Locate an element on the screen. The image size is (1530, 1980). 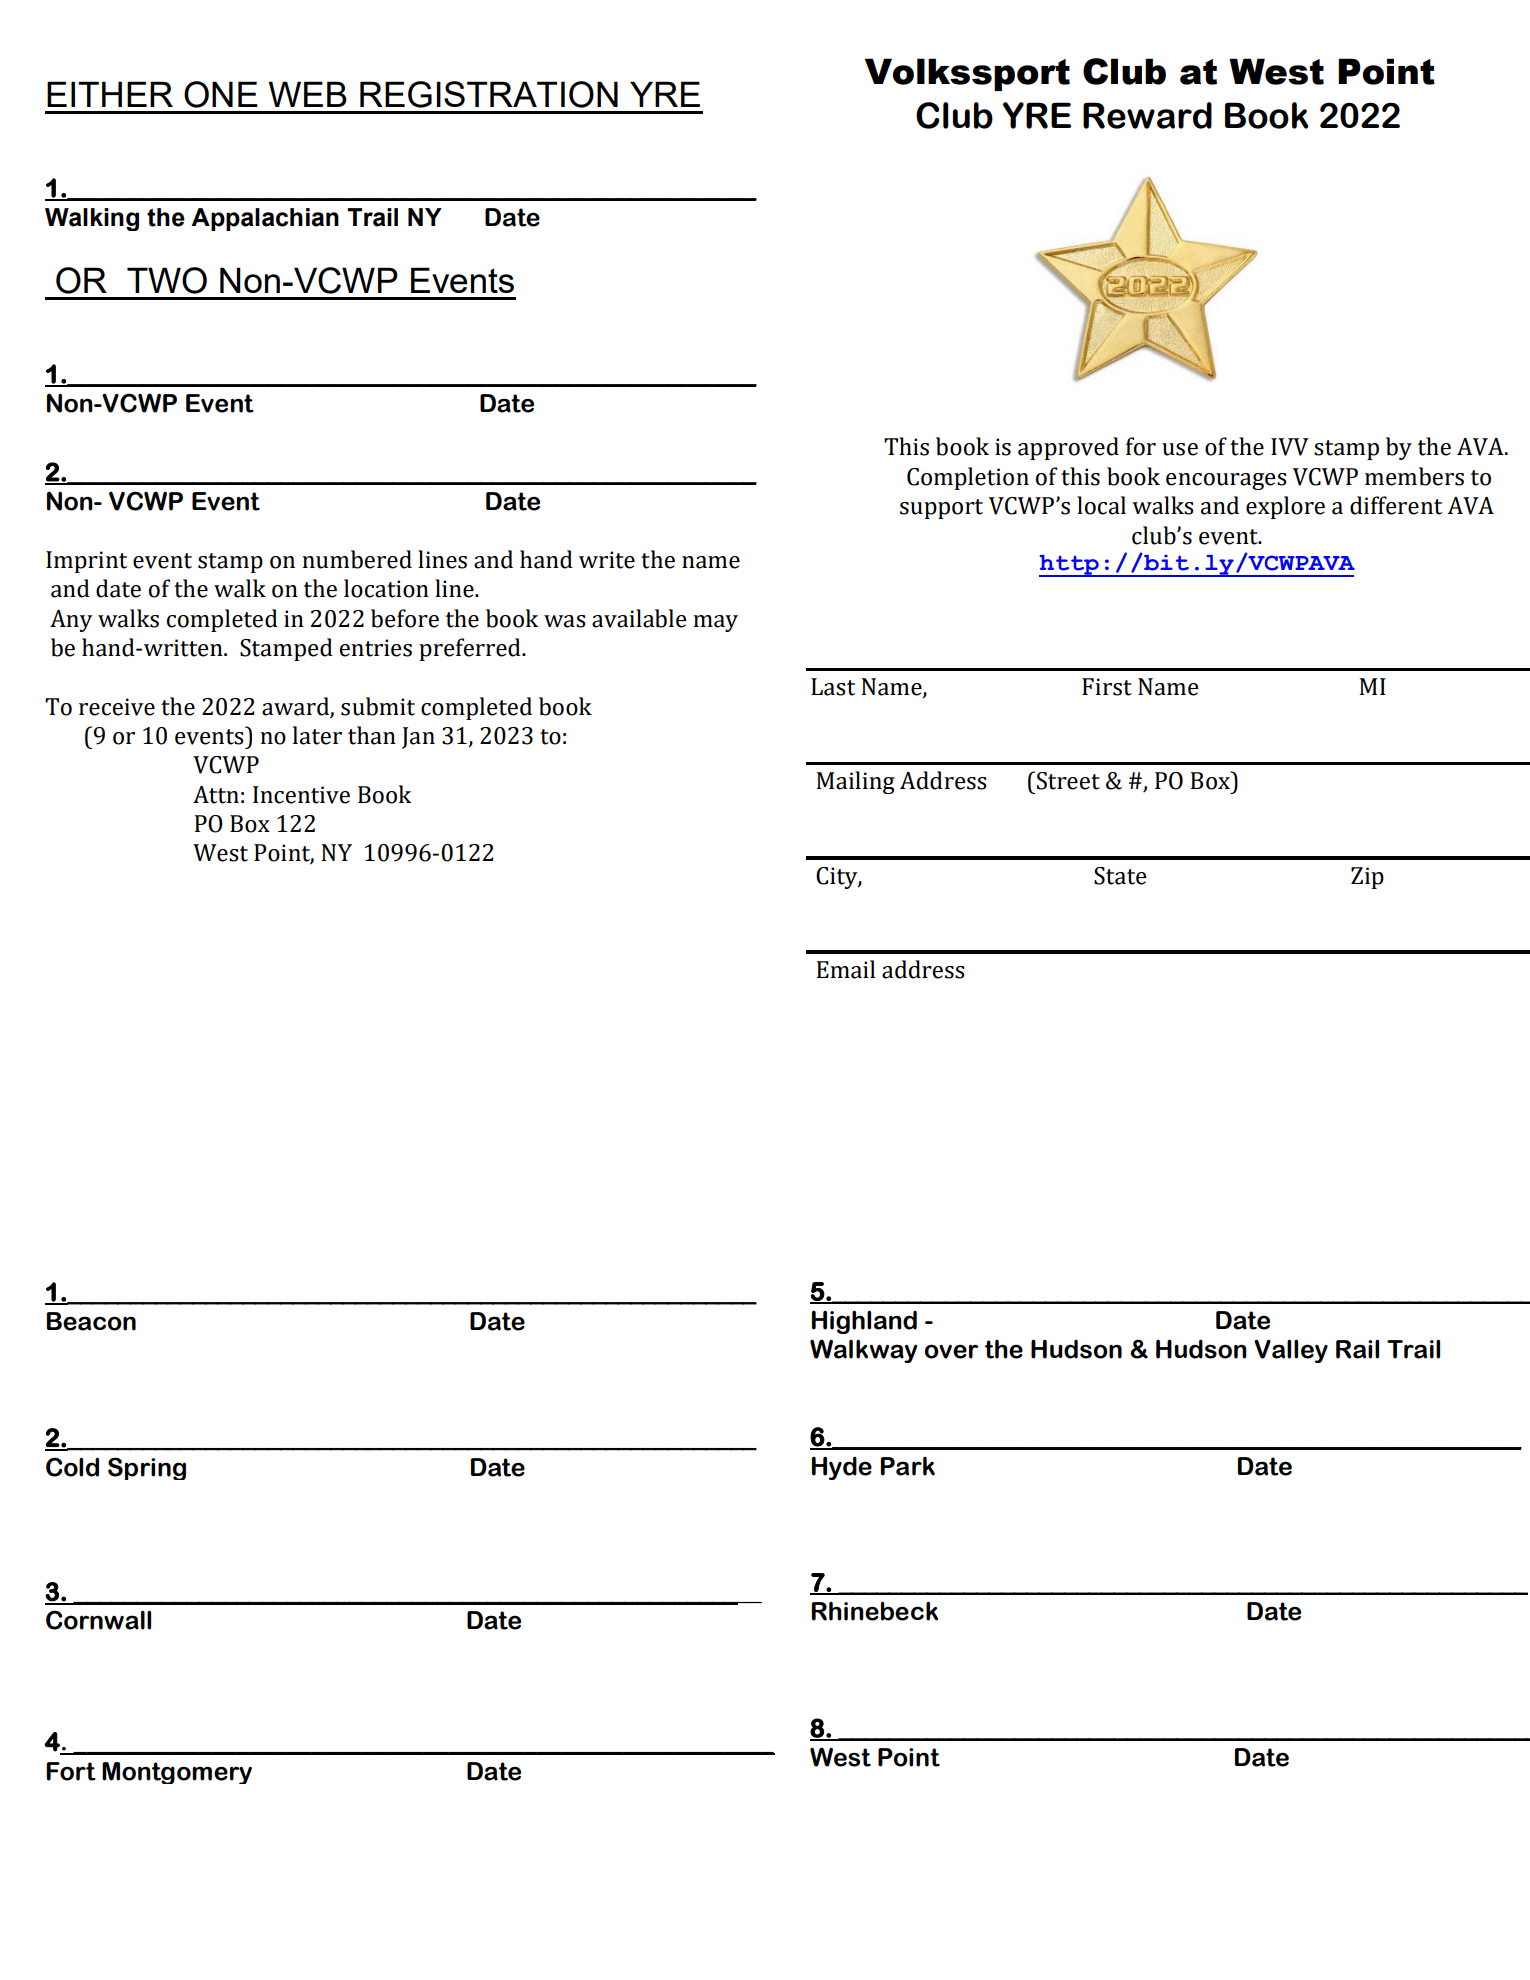
receive is located at coordinates (117, 707).
